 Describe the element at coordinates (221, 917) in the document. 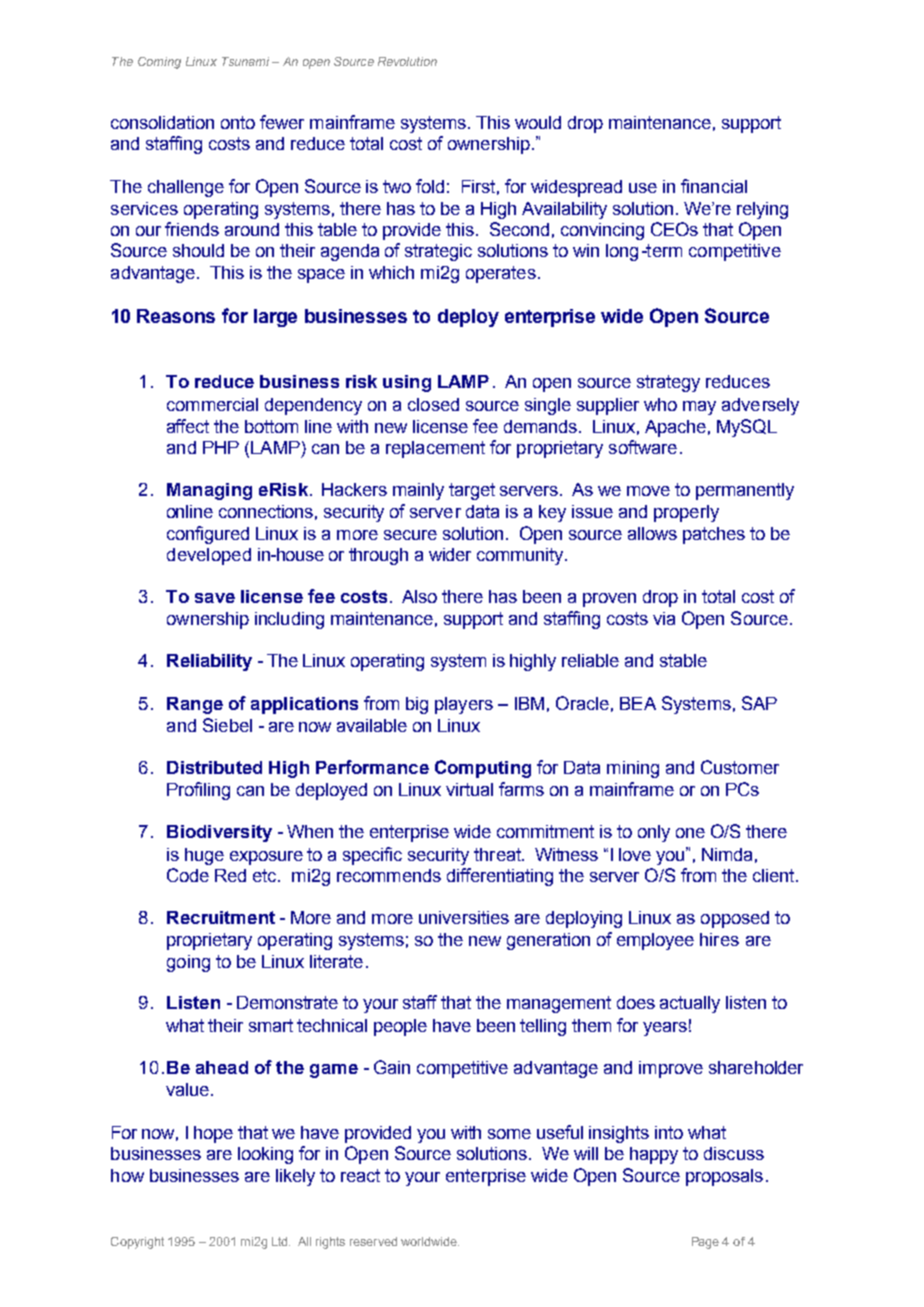

I see `Recruitment` at that location.
